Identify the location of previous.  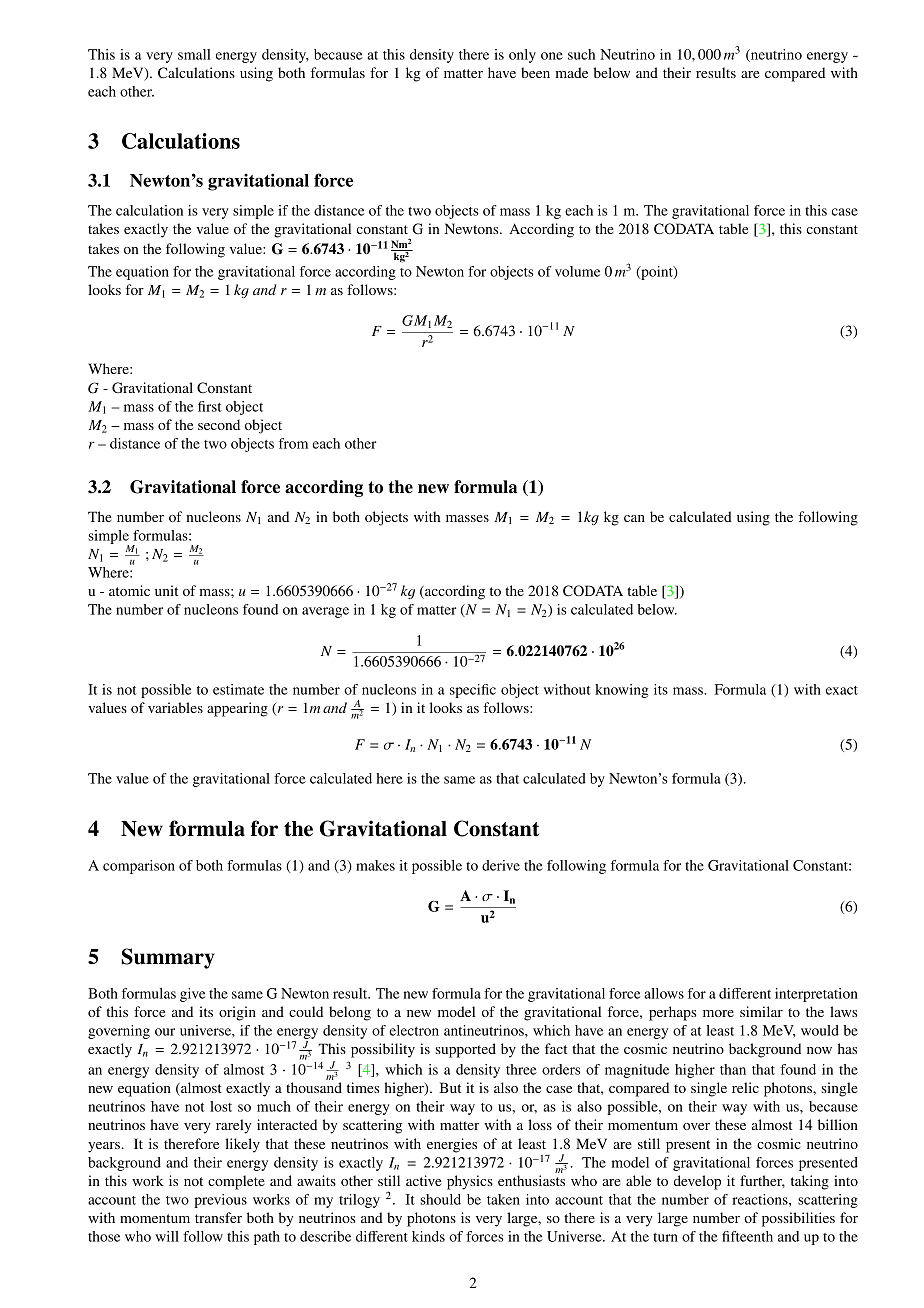
(220, 1201).
